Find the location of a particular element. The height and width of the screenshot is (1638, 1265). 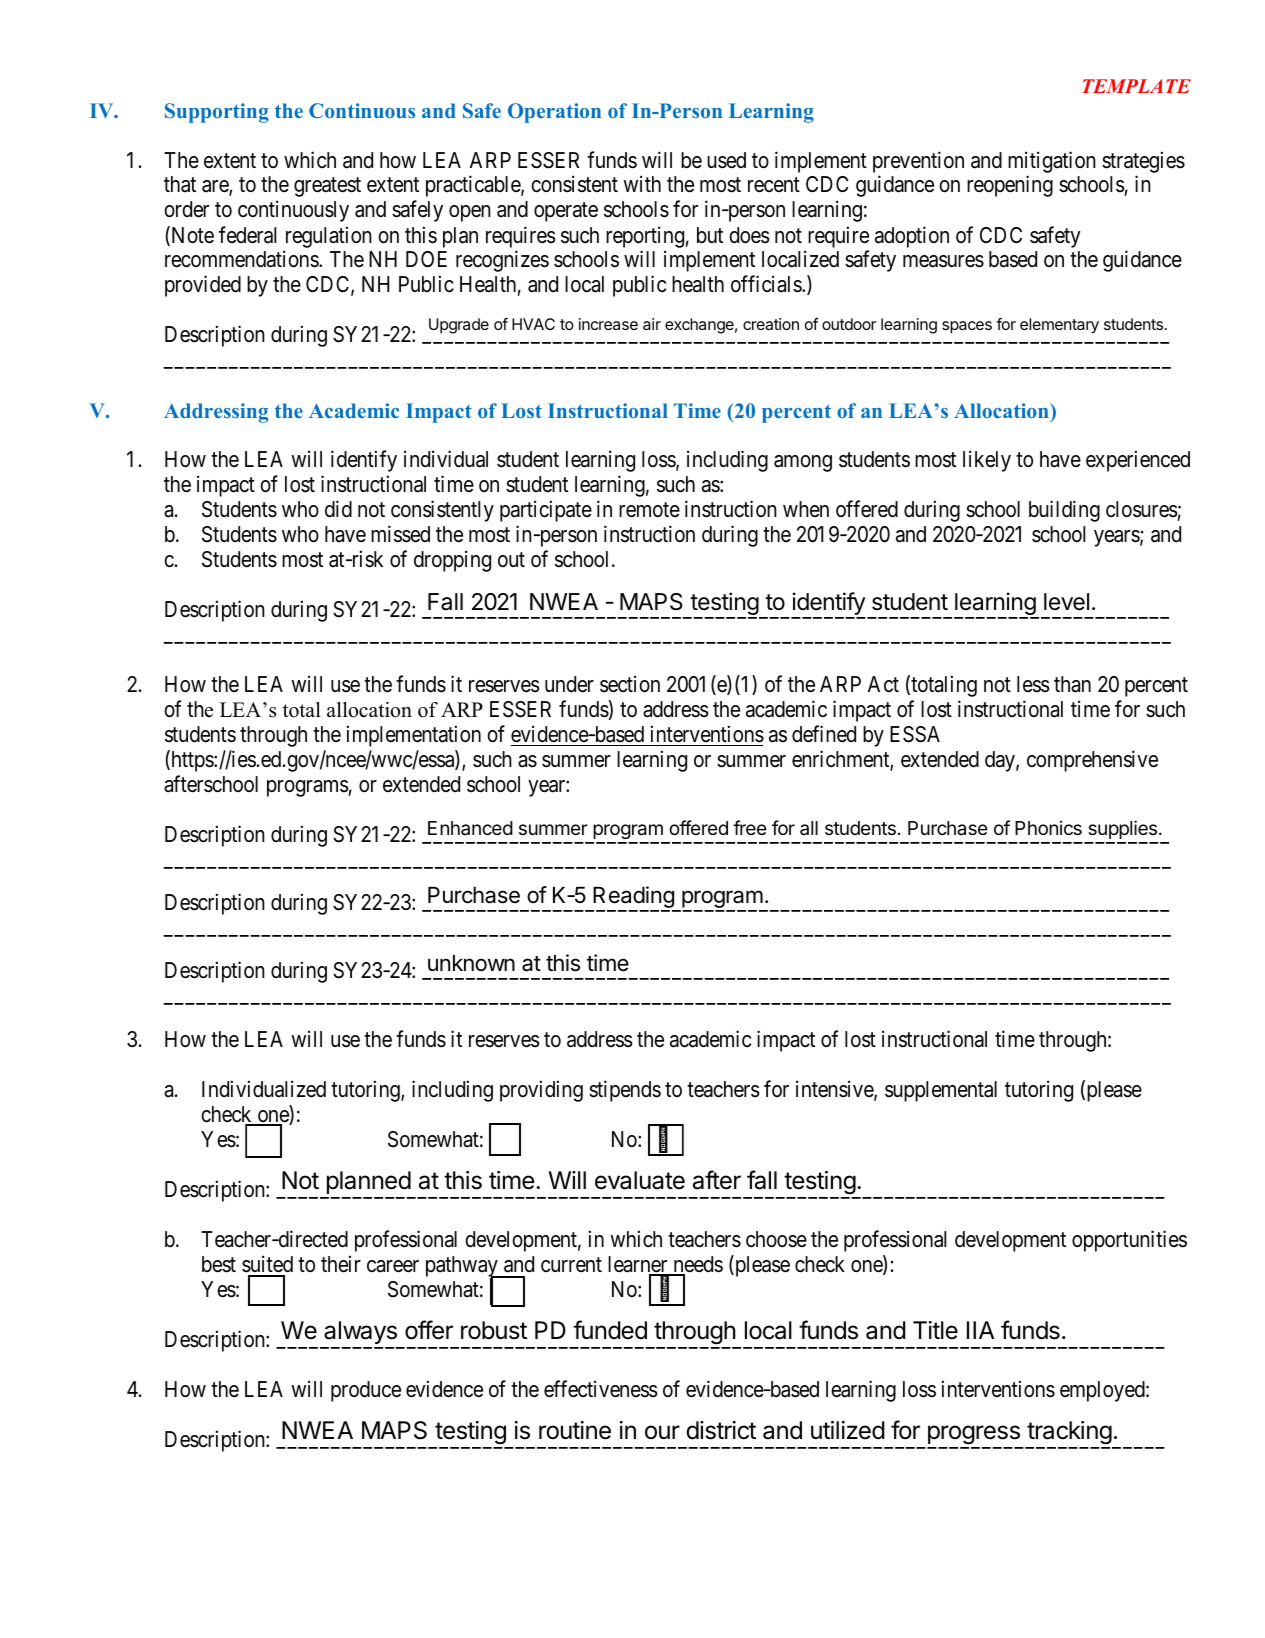

comprehensive is located at coordinates (1092, 761).
